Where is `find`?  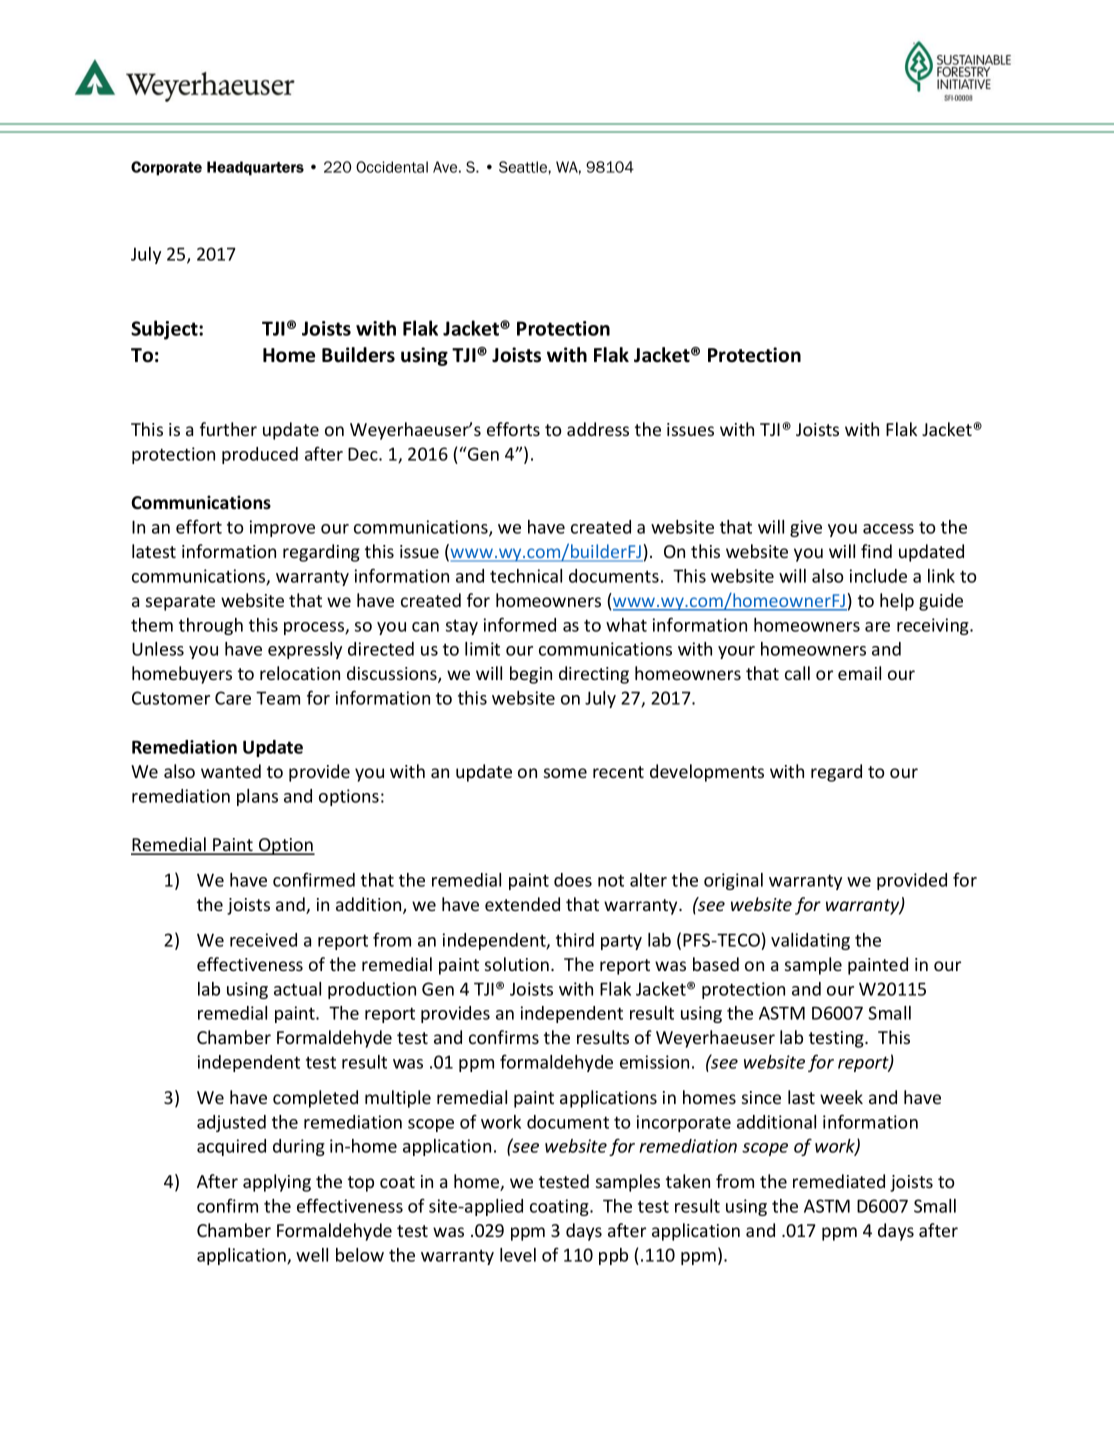 find is located at coordinates (876, 551).
